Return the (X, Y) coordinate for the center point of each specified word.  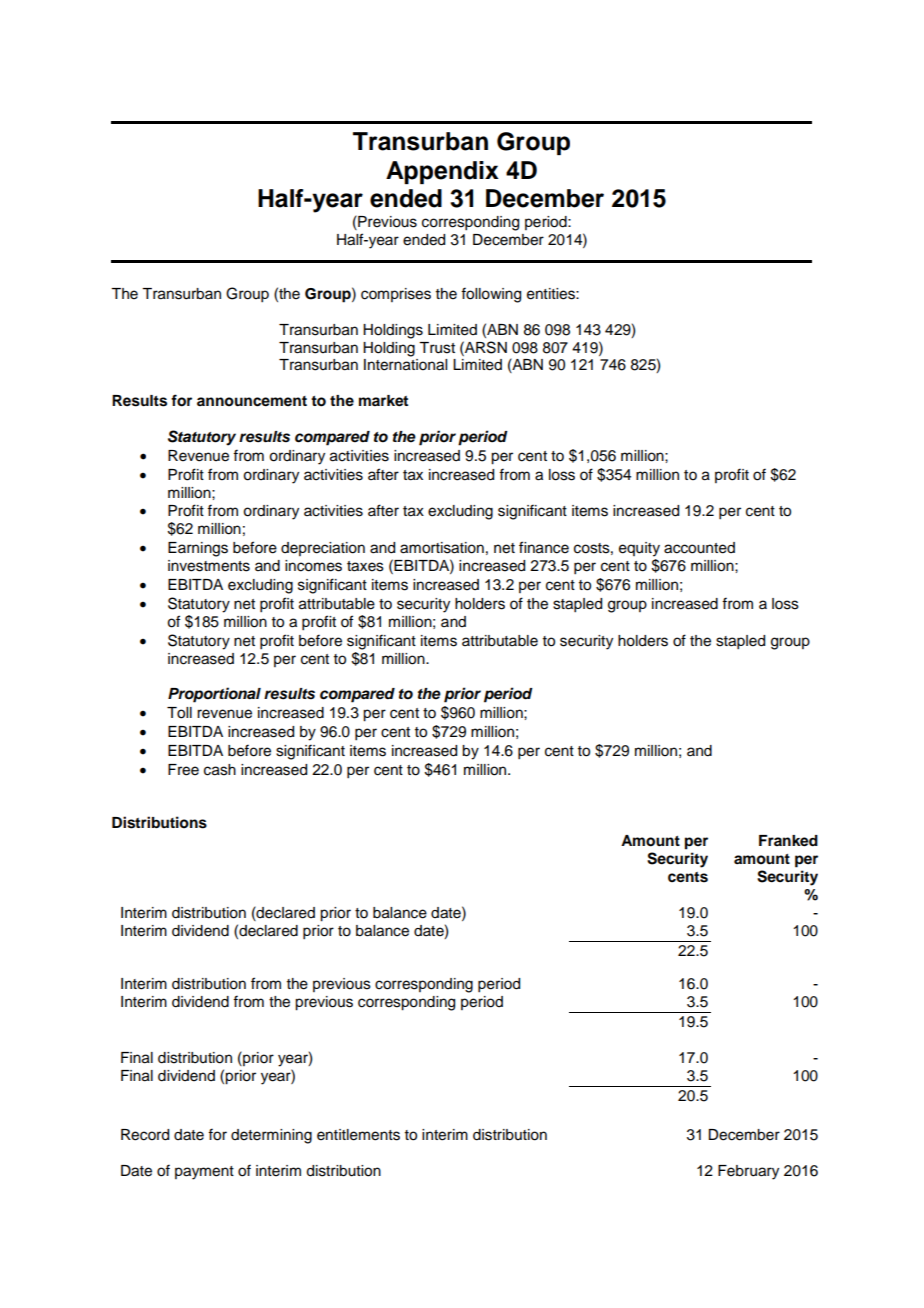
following (491, 295)
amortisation (442, 548)
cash (220, 770)
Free (183, 770)
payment (204, 1173)
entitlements (358, 1135)
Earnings (198, 549)
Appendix (442, 172)
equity (639, 549)
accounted (699, 548)
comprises (396, 295)
